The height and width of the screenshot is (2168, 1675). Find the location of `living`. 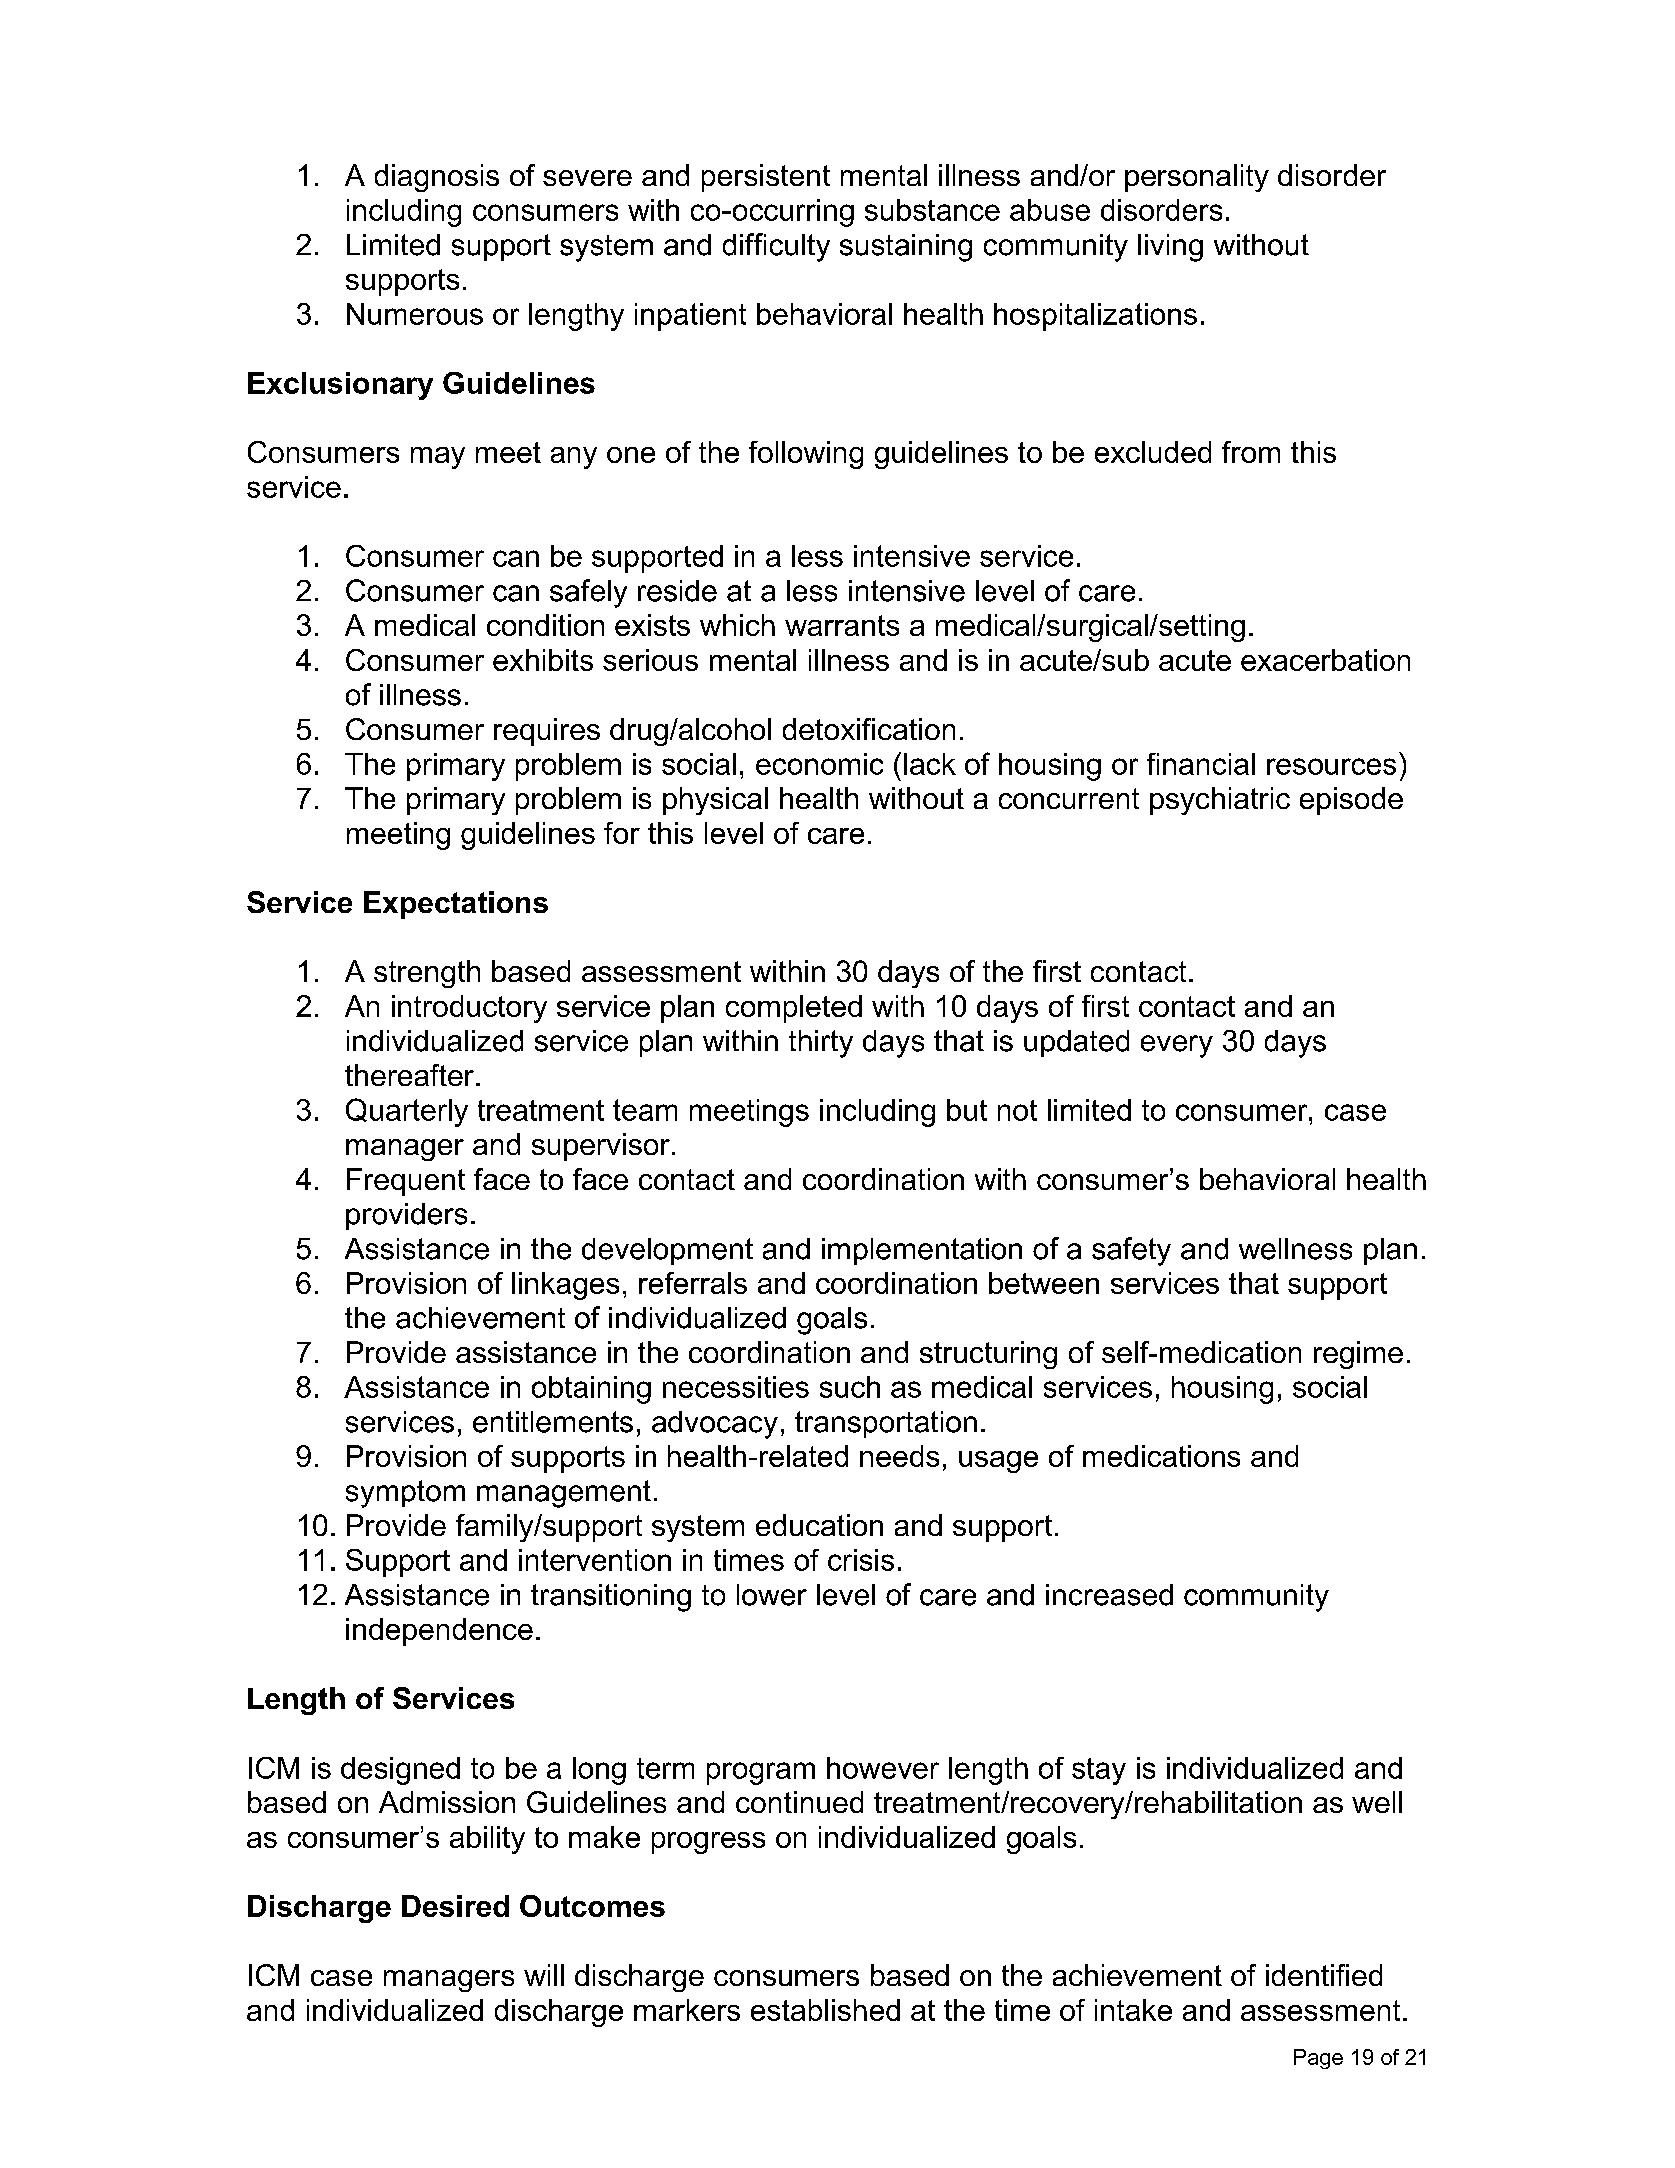

living is located at coordinates (1170, 248).
